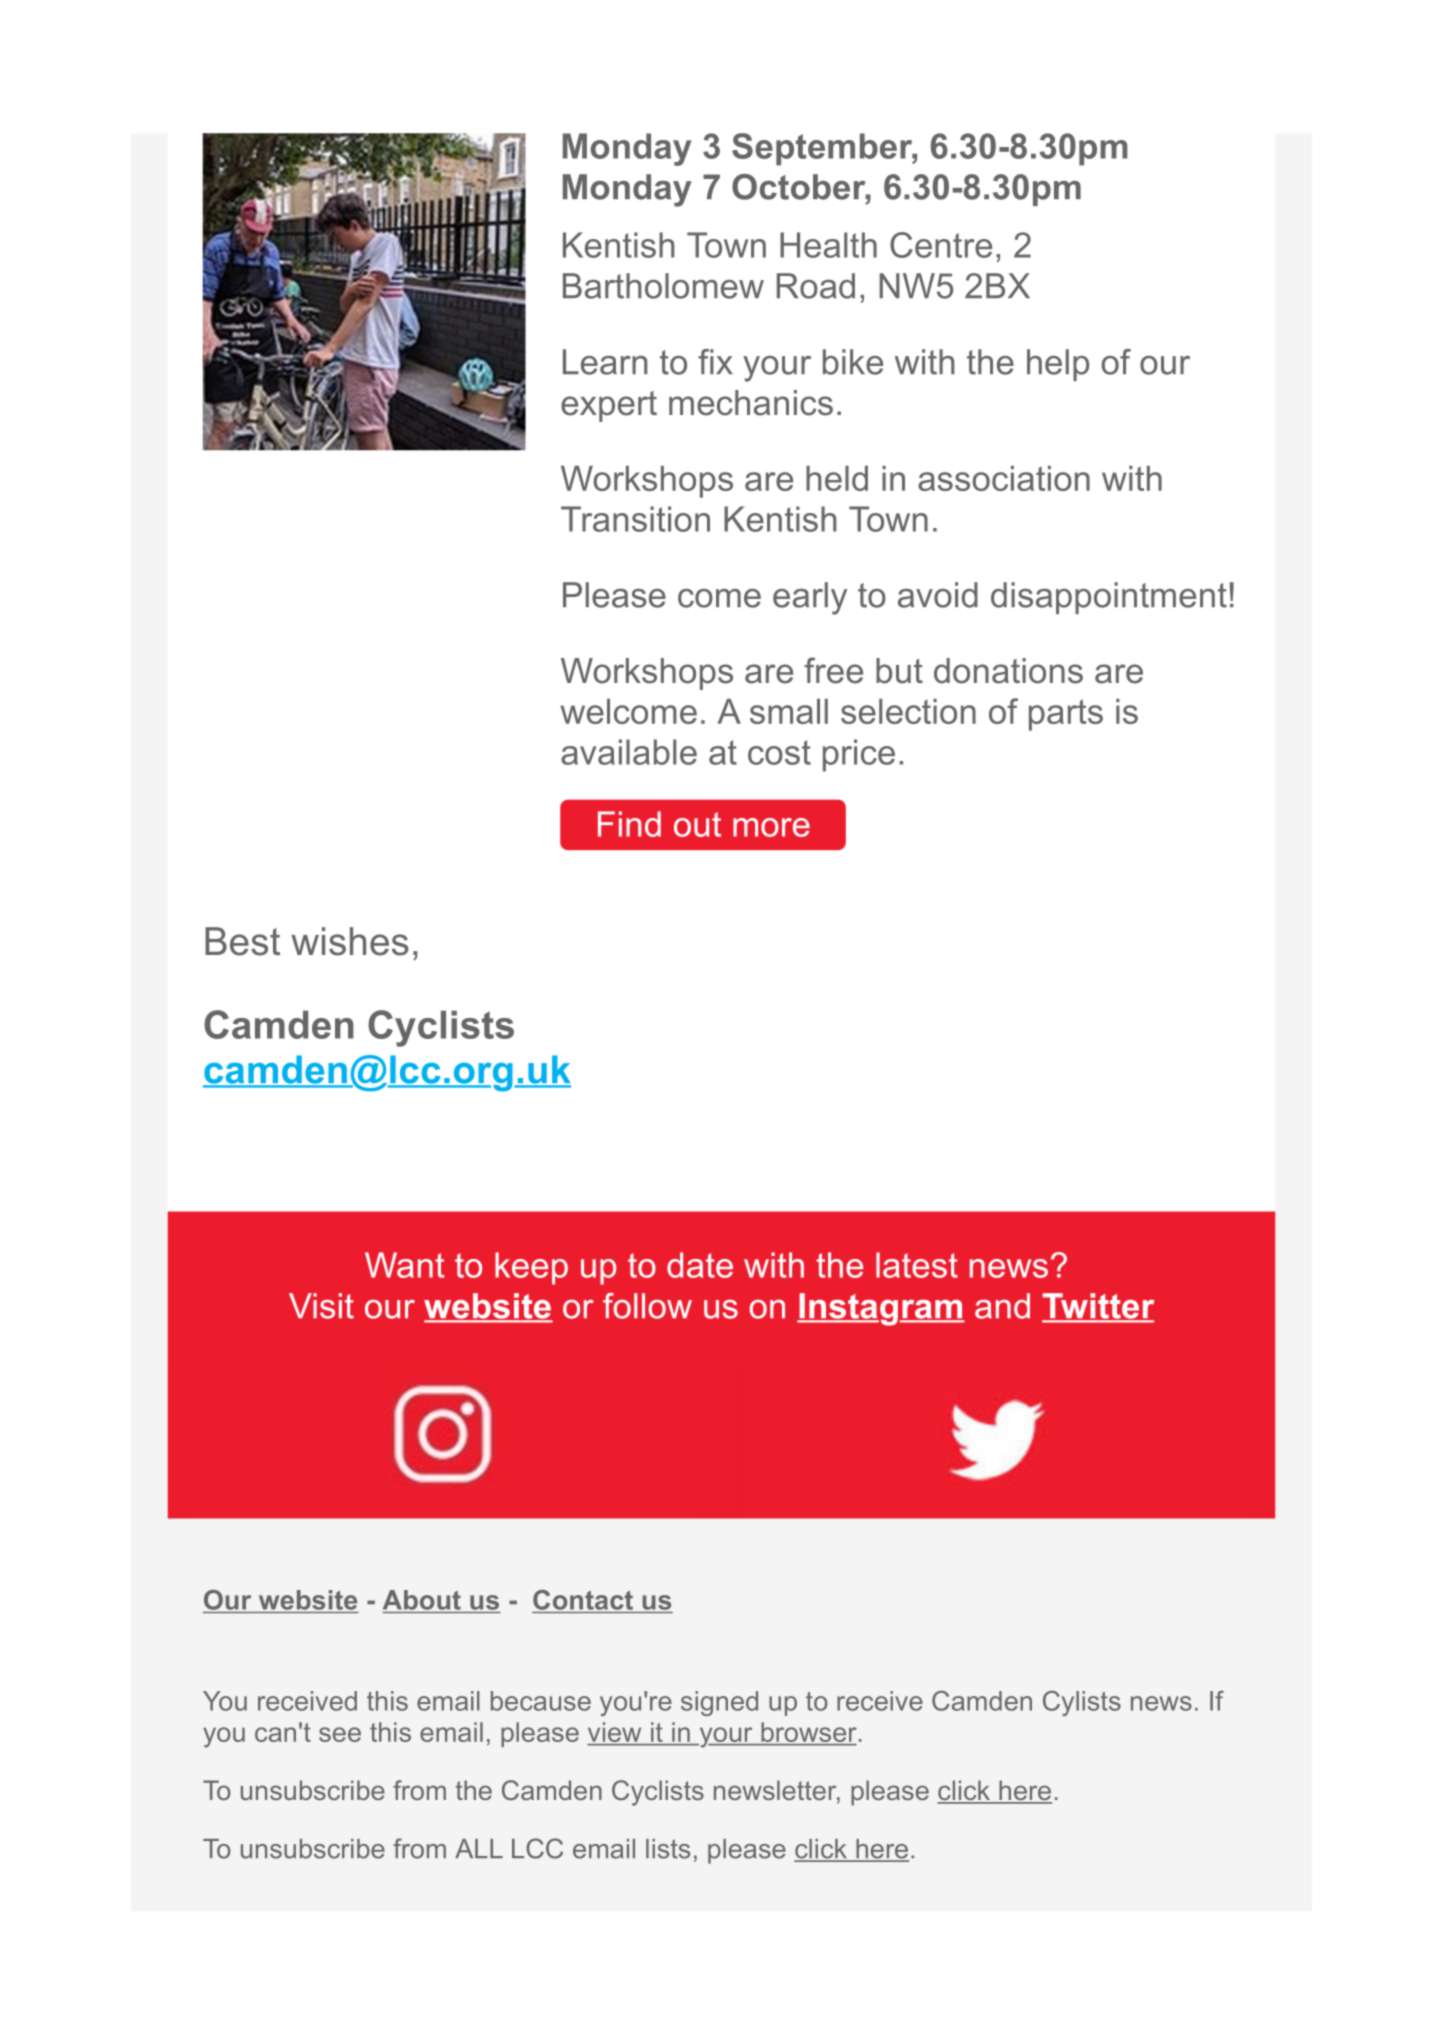 Image resolution: width=1443 pixels, height=2042 pixels. I want to click on see, so click(340, 1734).
